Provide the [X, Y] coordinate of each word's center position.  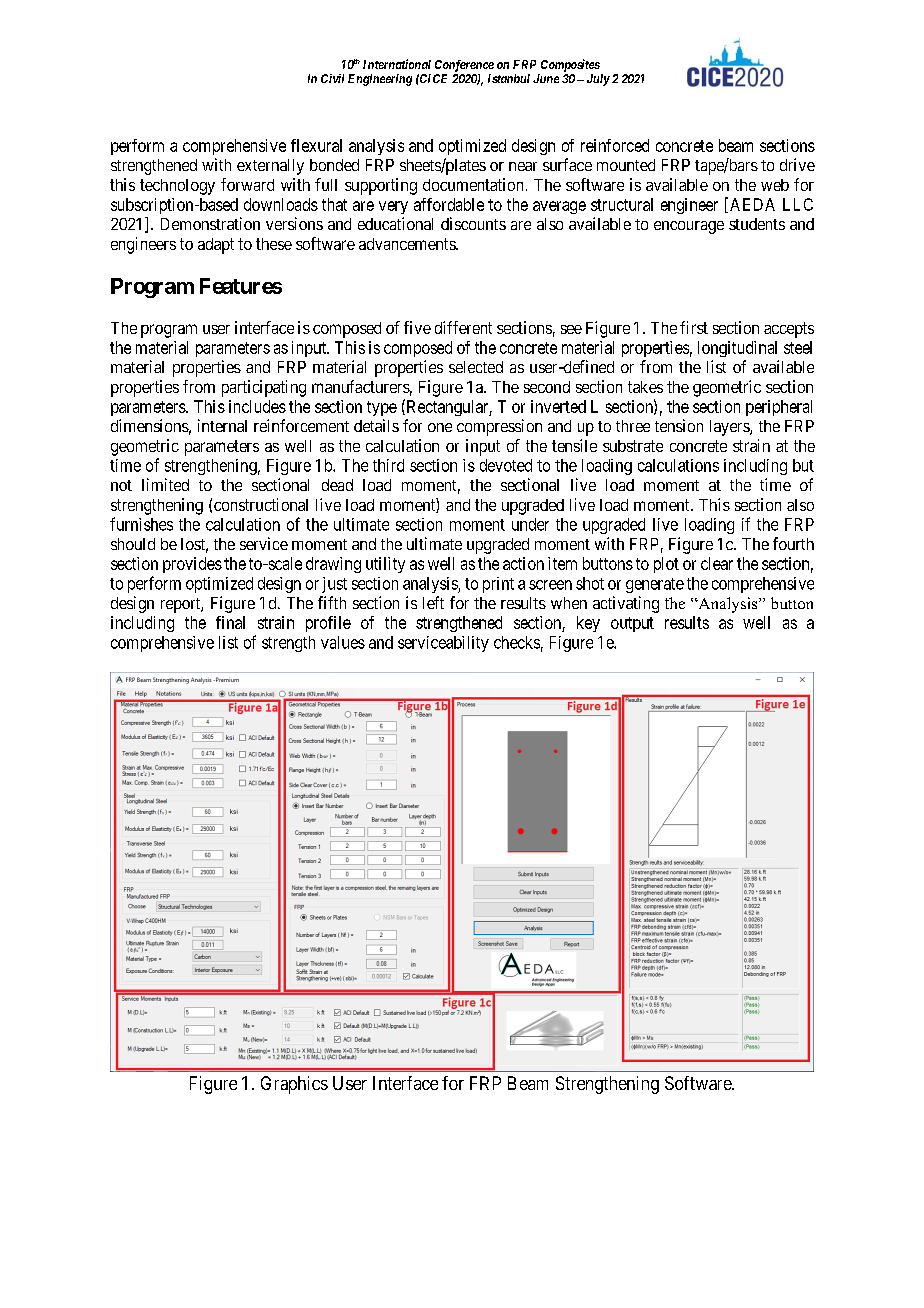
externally [270, 167]
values [343, 642]
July [598, 80]
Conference [464, 66]
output [632, 624]
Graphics [294, 1085]
